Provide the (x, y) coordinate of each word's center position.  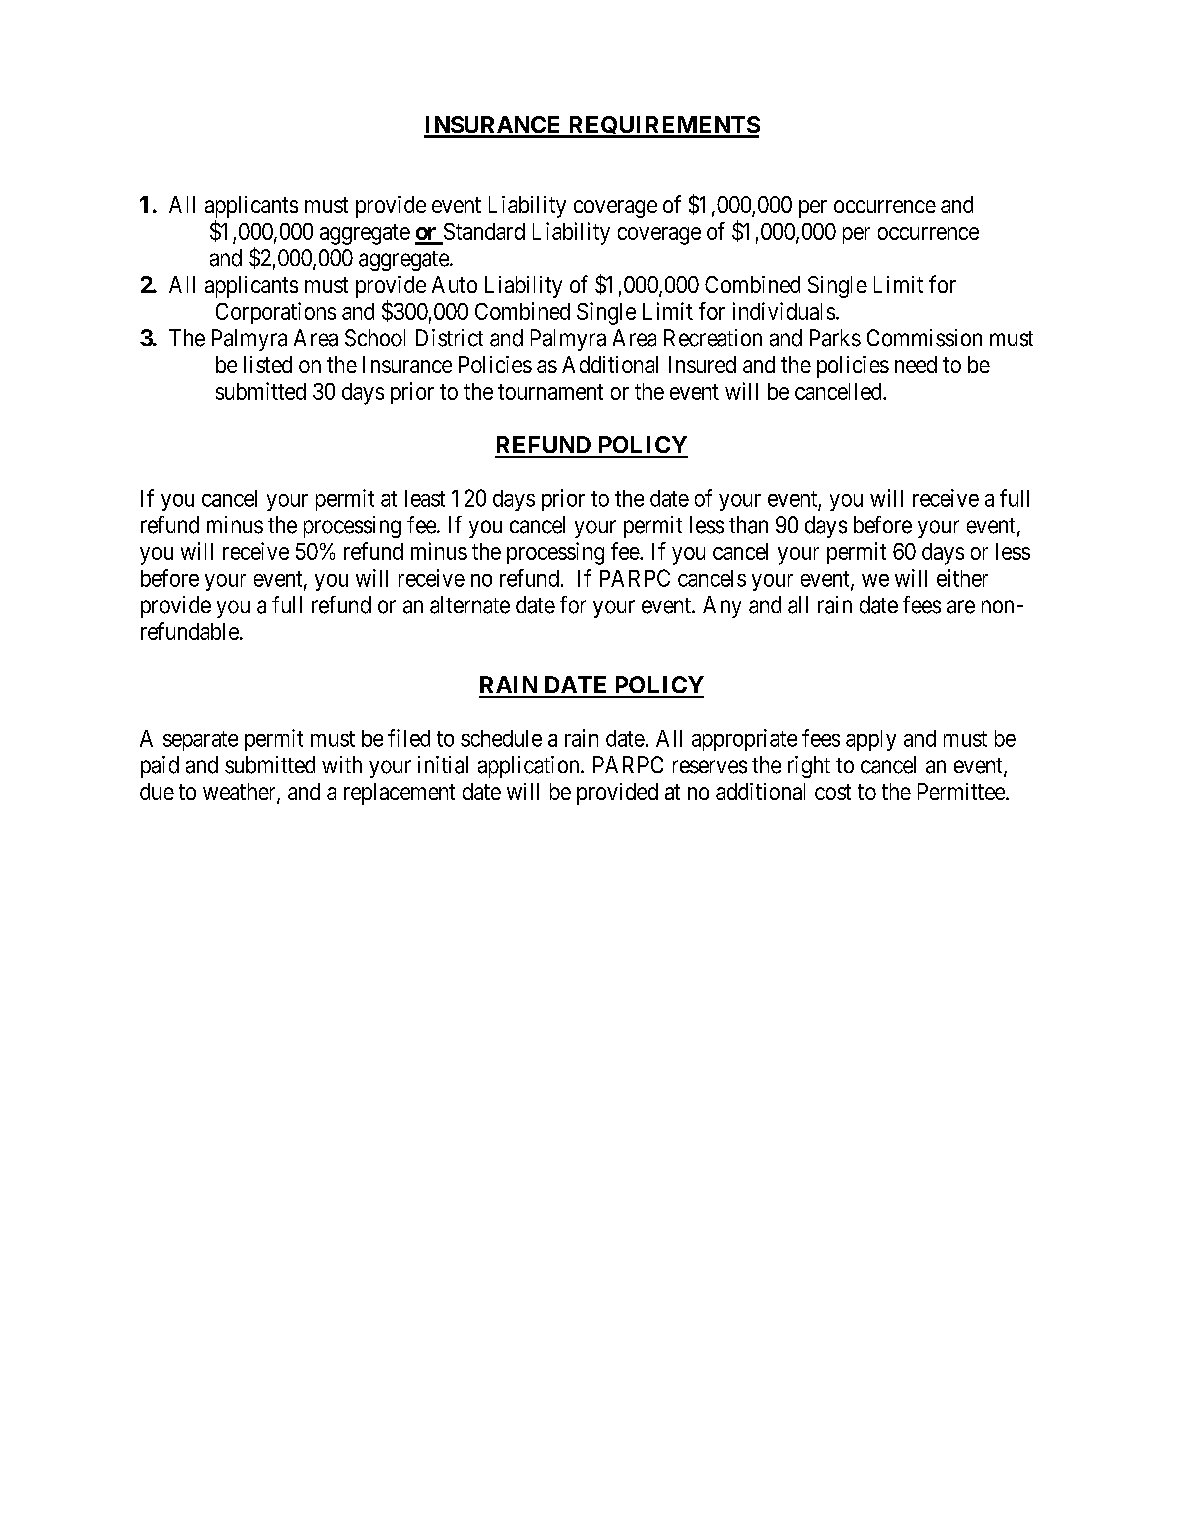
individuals (784, 311)
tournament (550, 392)
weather (240, 793)
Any (722, 607)
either (962, 578)
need (916, 364)
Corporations (276, 313)
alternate (470, 605)
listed (268, 364)
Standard (484, 231)
